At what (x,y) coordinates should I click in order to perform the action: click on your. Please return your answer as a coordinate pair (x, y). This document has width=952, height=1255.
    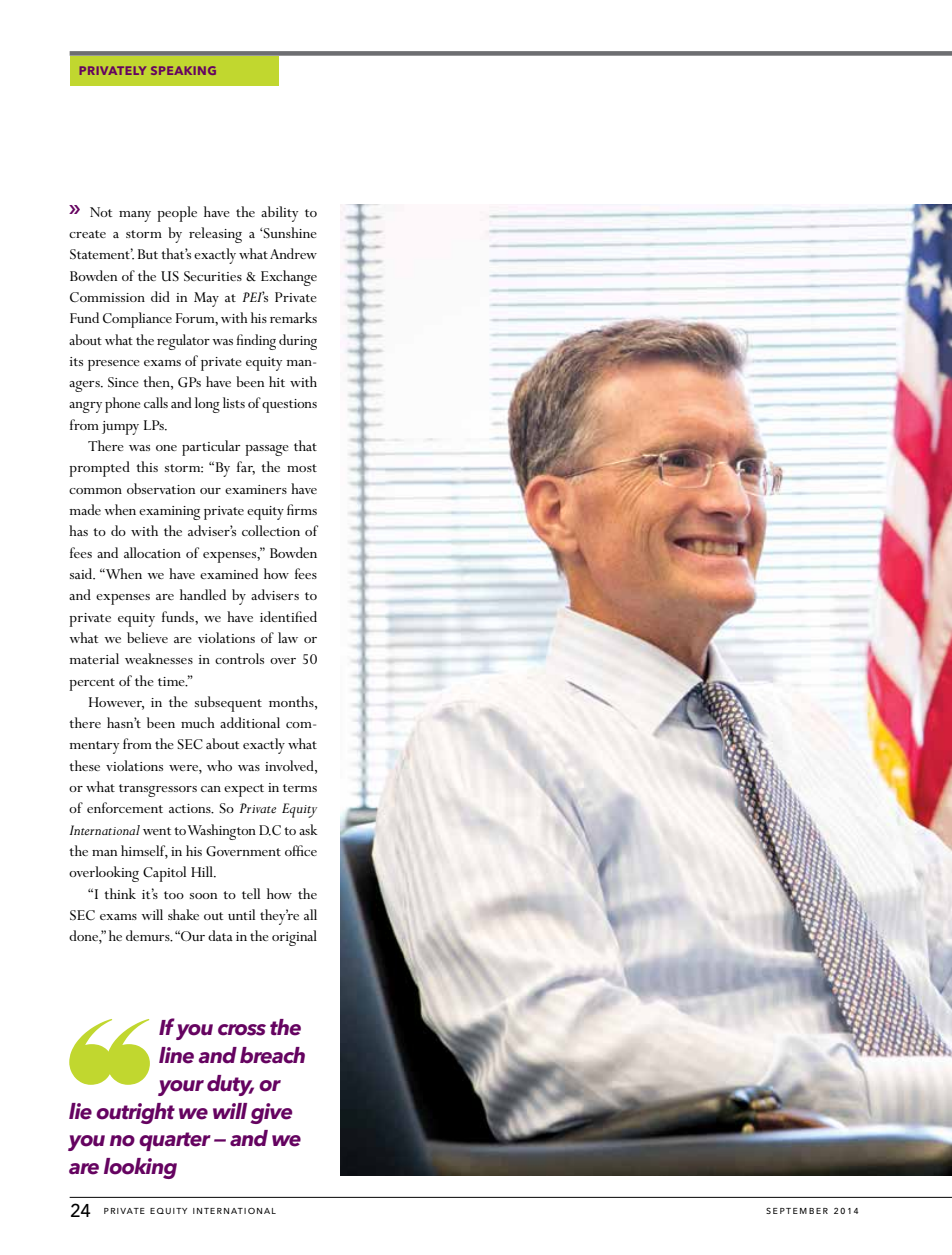
    Looking at the image, I should click on (181, 1088).
